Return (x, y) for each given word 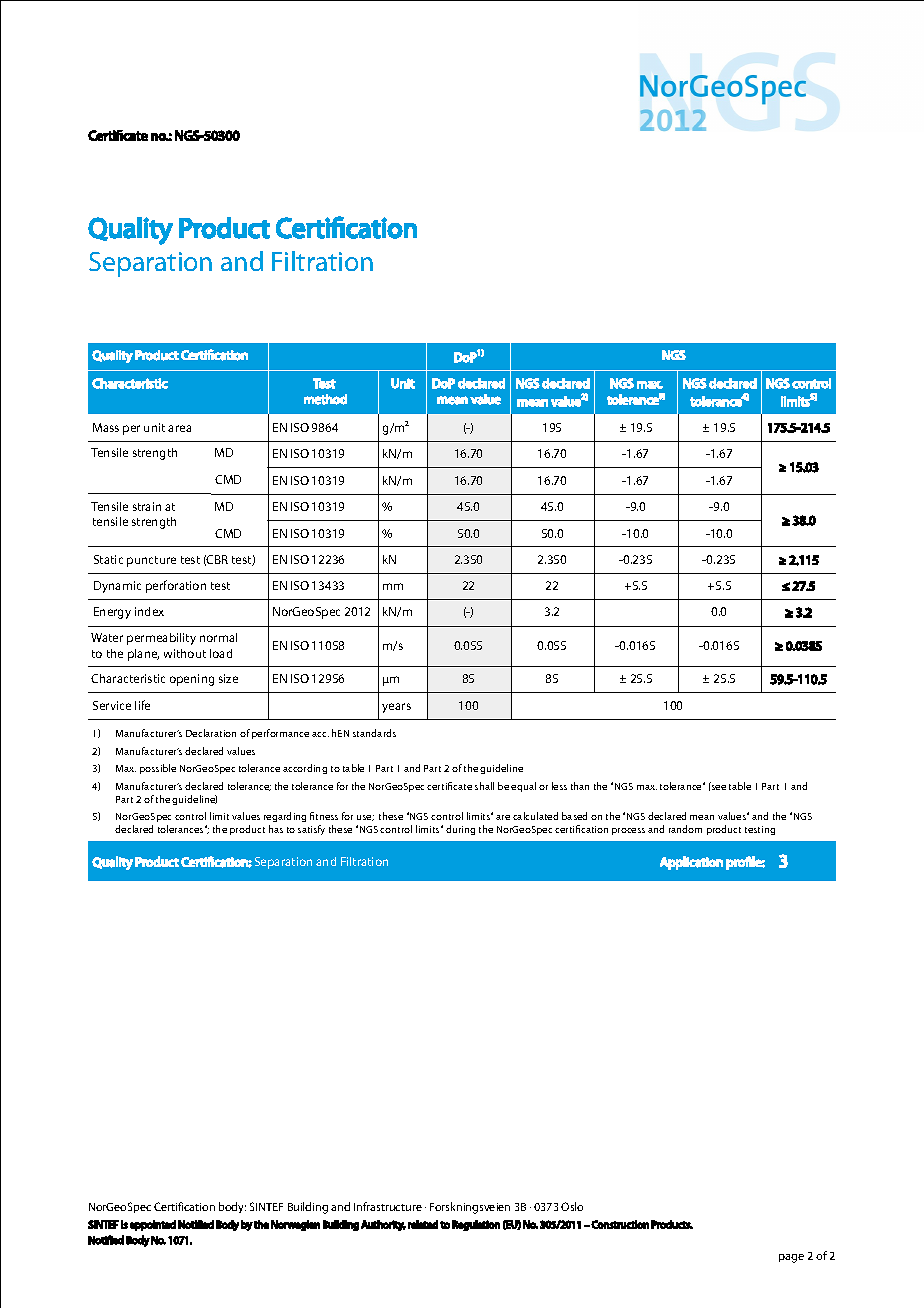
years (396, 708)
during (460, 830)
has (276, 829)
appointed (153, 1225)
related (423, 1224)
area (179, 428)
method (325, 399)
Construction (620, 1224)
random (685, 829)
